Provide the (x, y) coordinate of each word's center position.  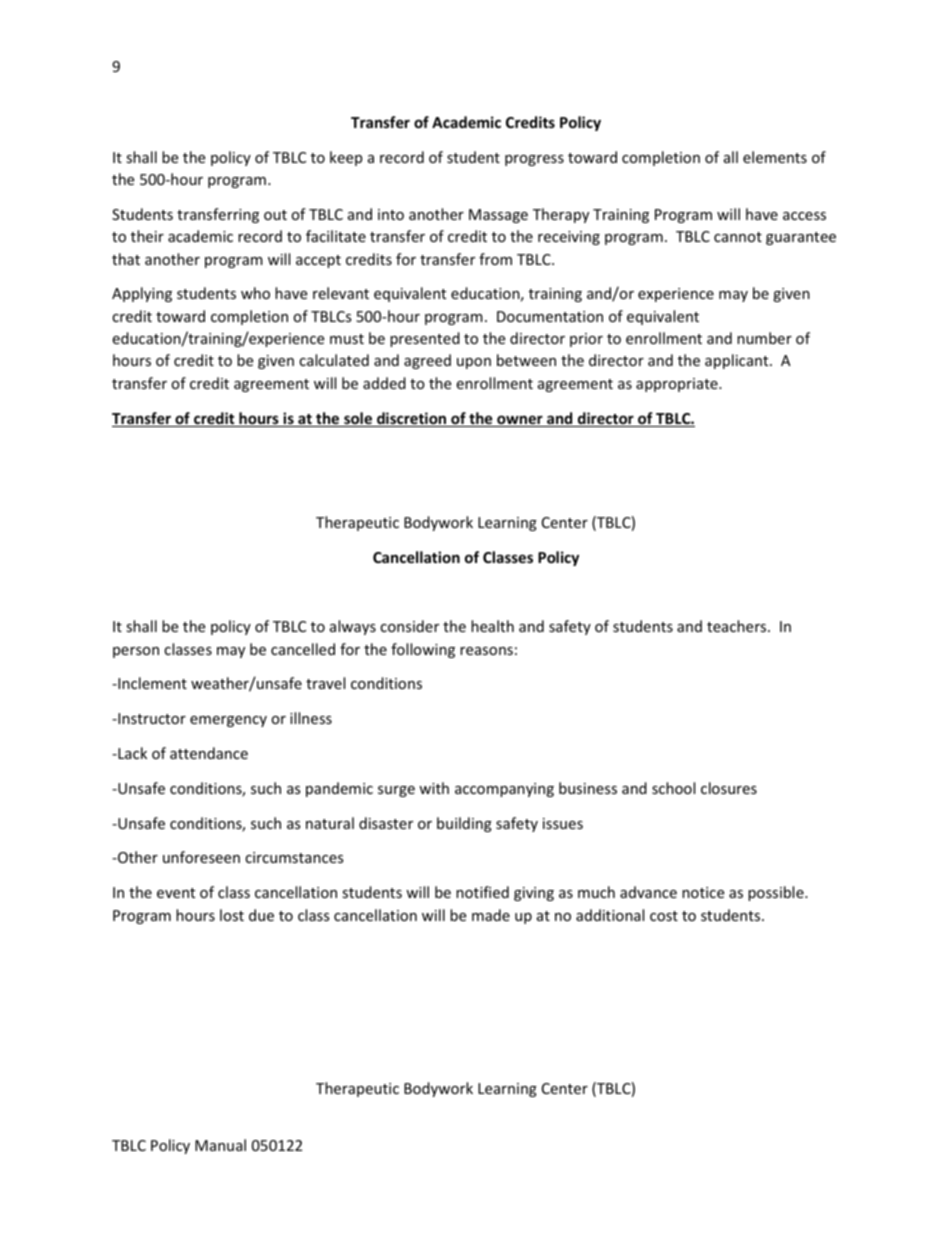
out (275, 215)
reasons (486, 651)
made (491, 915)
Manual (220, 1145)
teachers (738, 626)
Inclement (151, 683)
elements (775, 157)
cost (664, 916)
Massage (498, 216)
